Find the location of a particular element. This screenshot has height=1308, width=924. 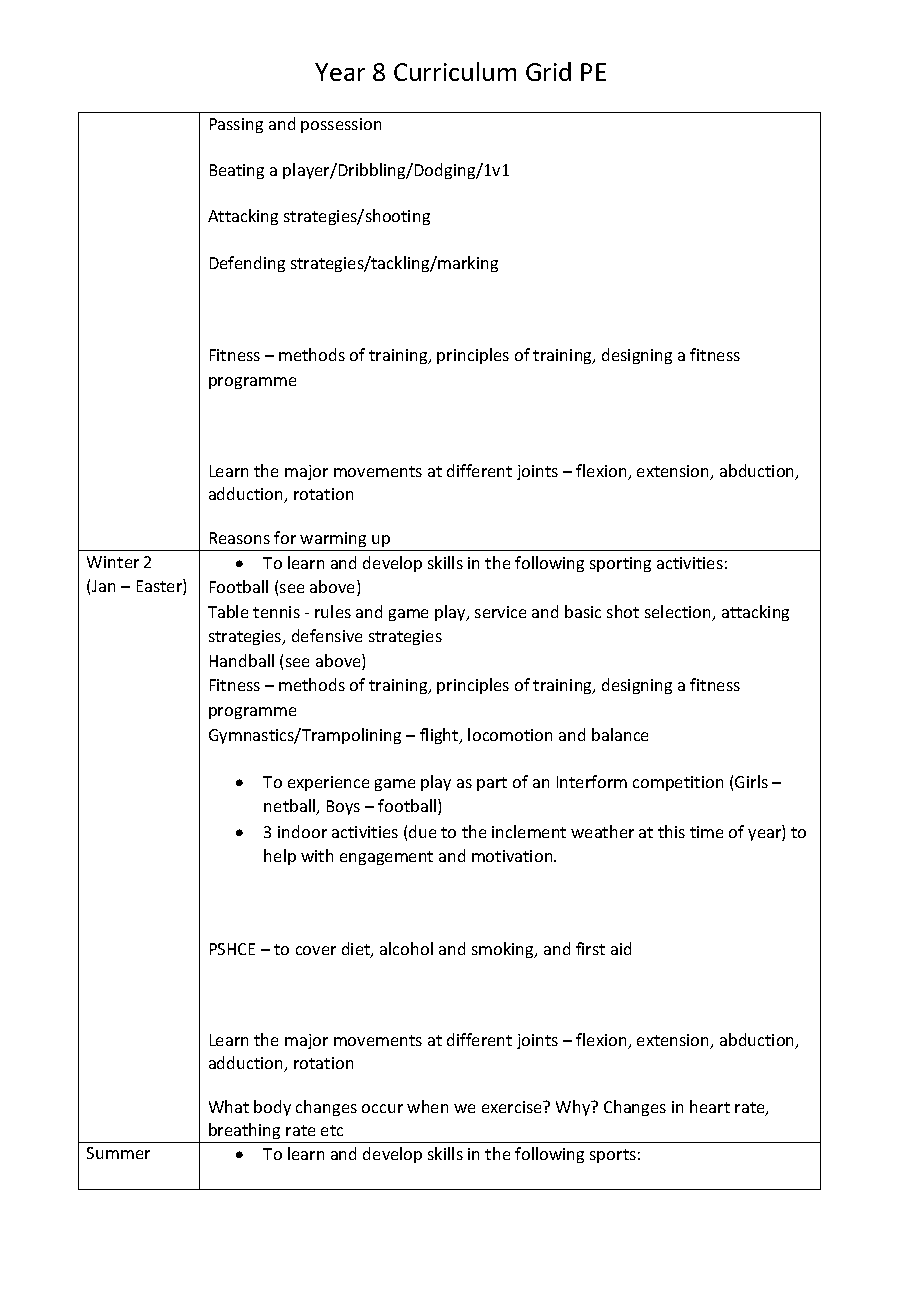

this is located at coordinates (671, 831).
